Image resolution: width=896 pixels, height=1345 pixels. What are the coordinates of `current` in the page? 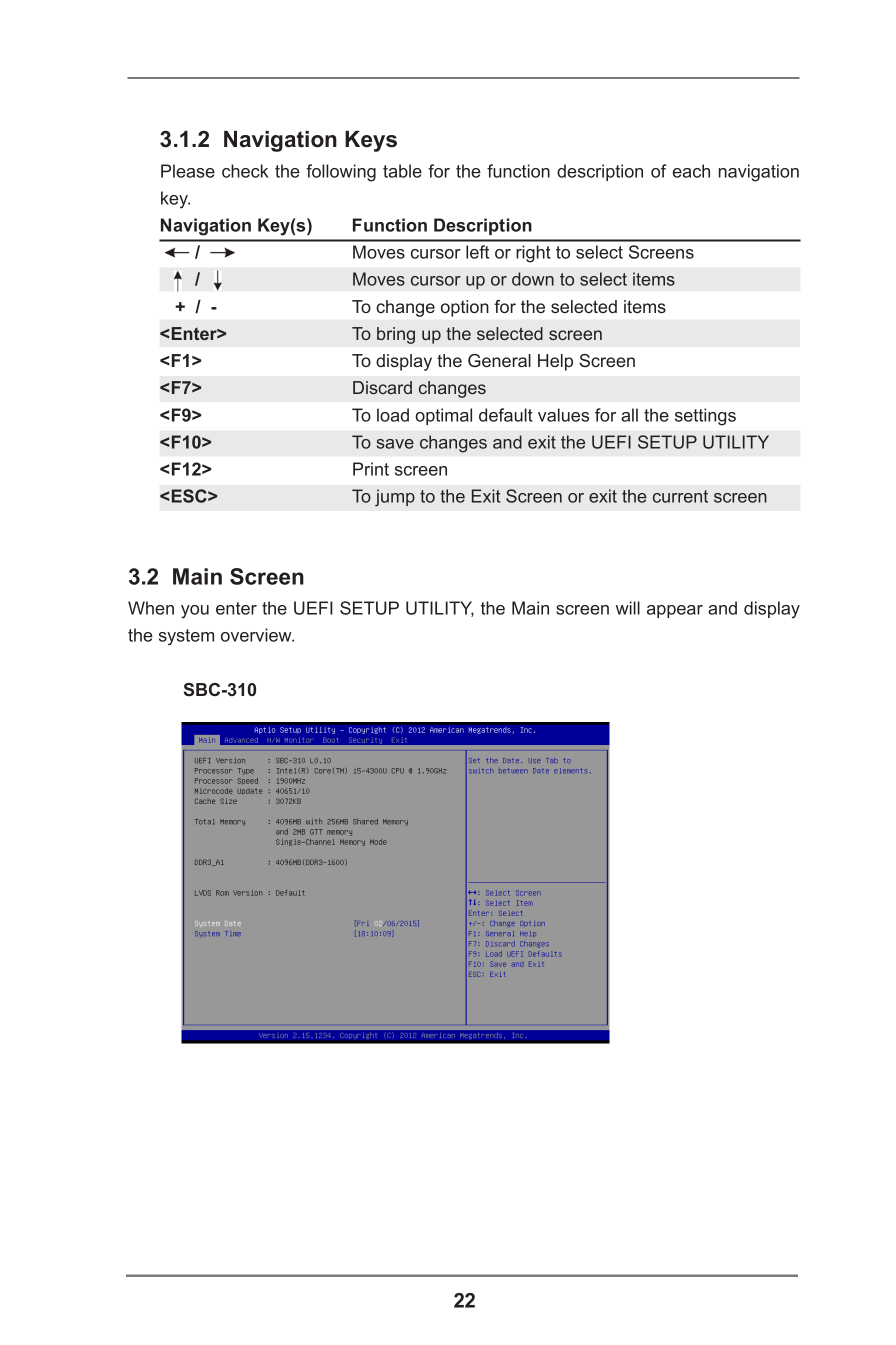 It's located at (680, 496).
